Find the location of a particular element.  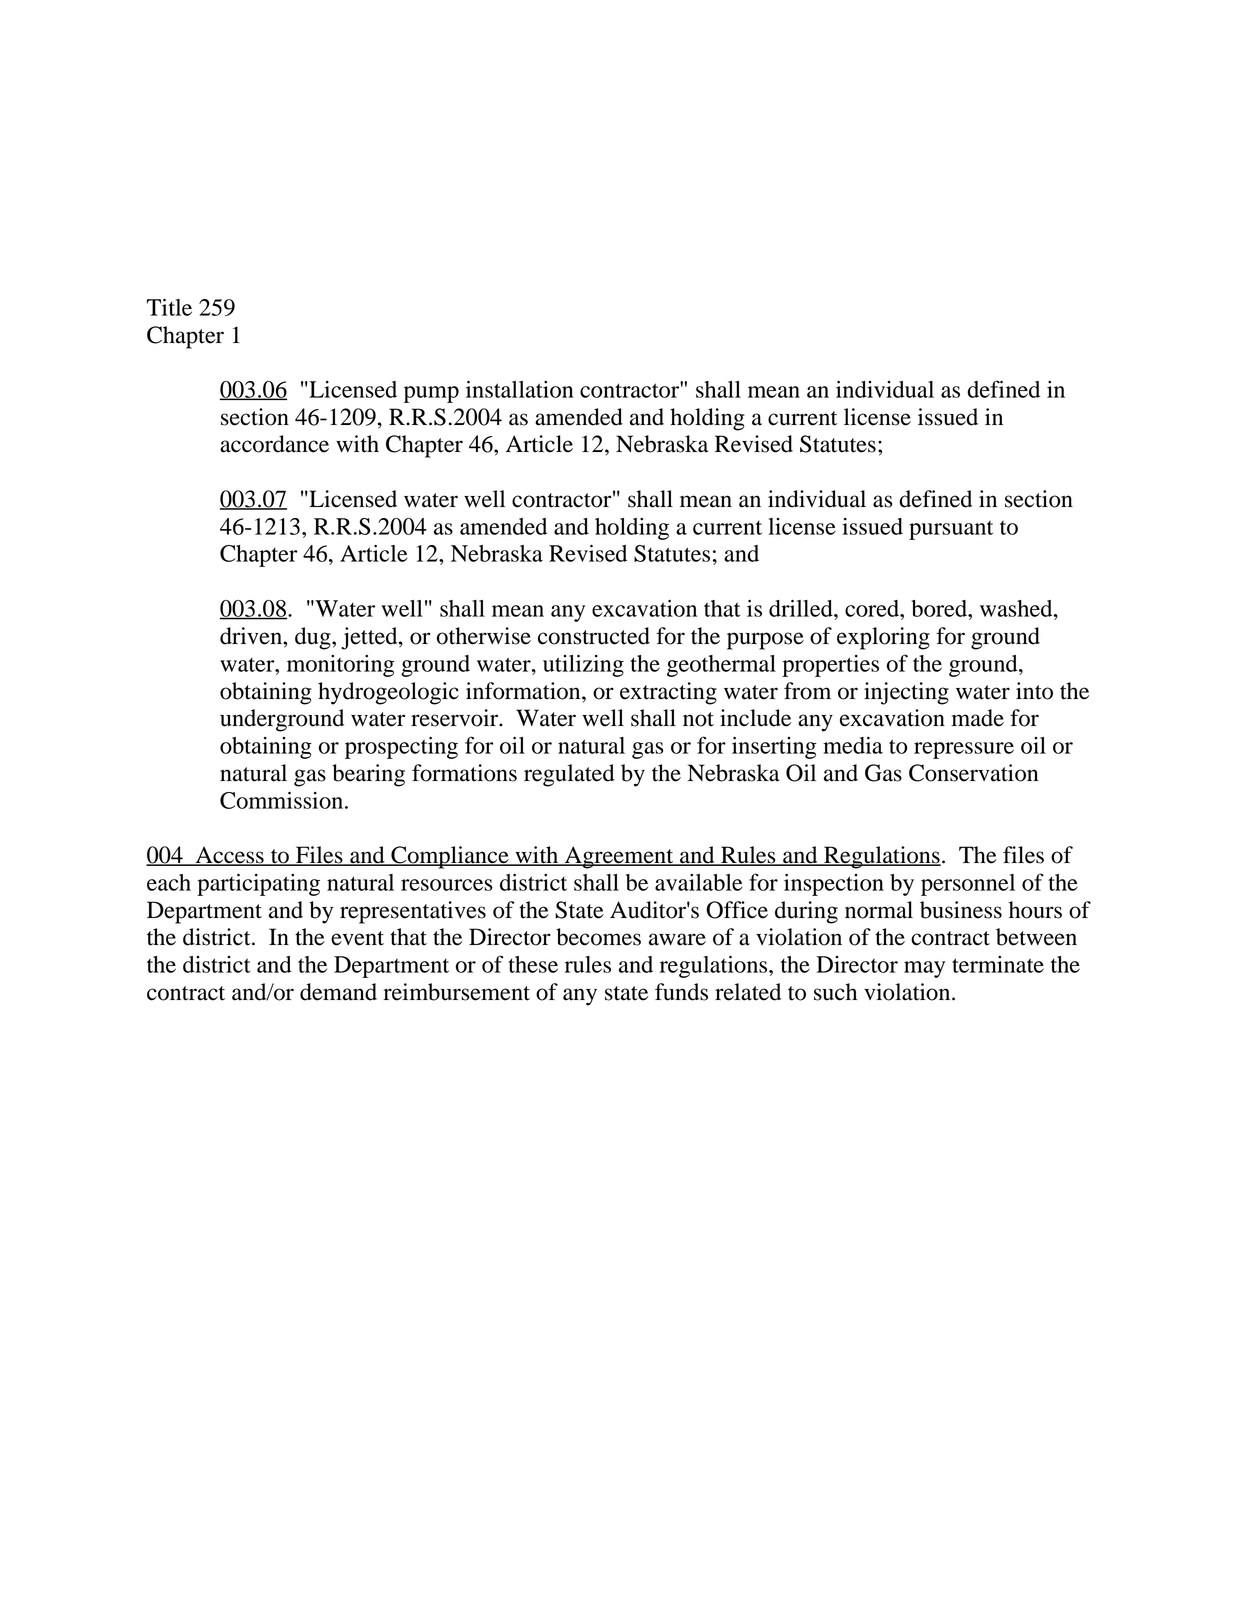

Title is located at coordinates (169, 307).
